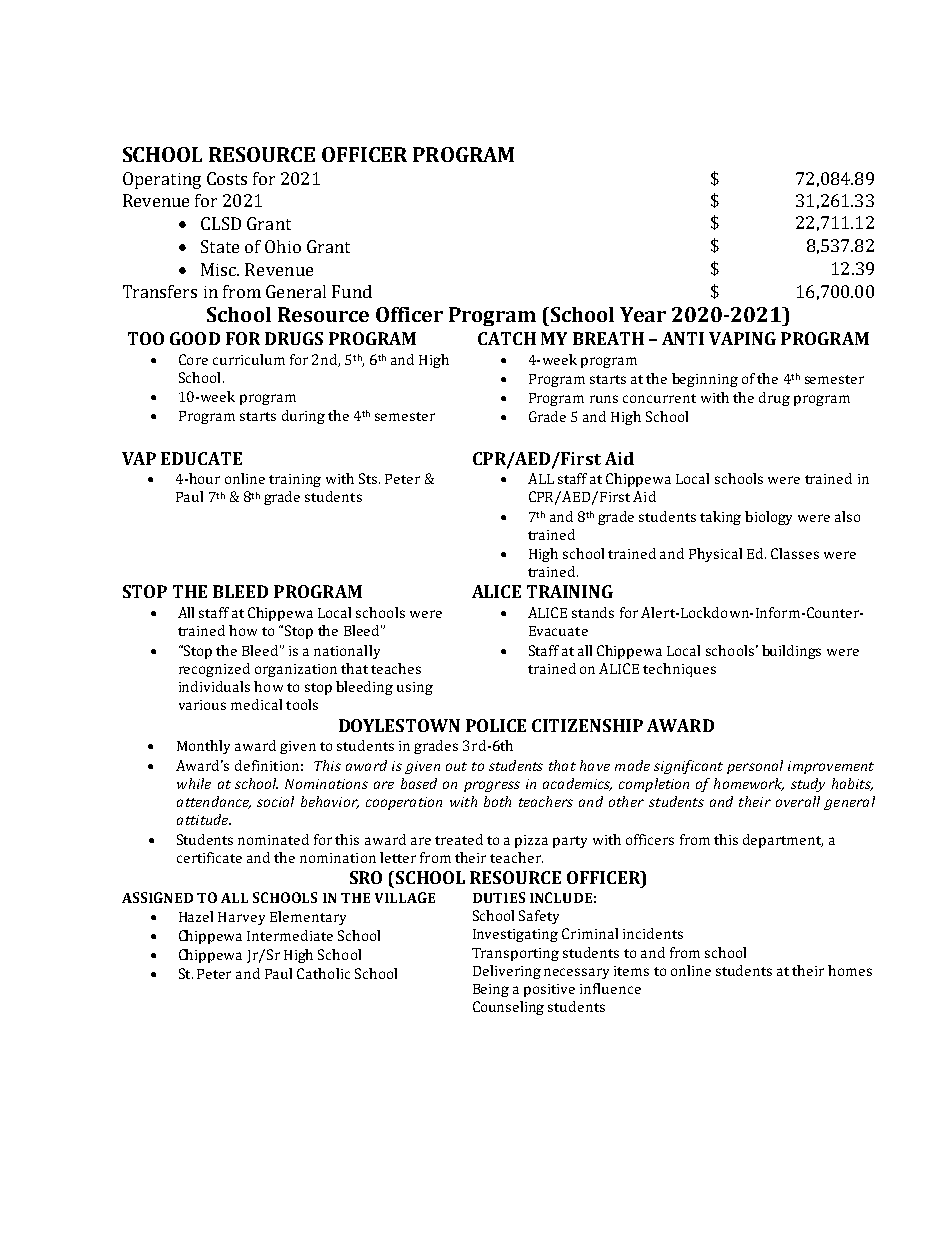 This page has height=1233, width=952. Describe the element at coordinates (227, 178) in the page. I see `Costs` at that location.
